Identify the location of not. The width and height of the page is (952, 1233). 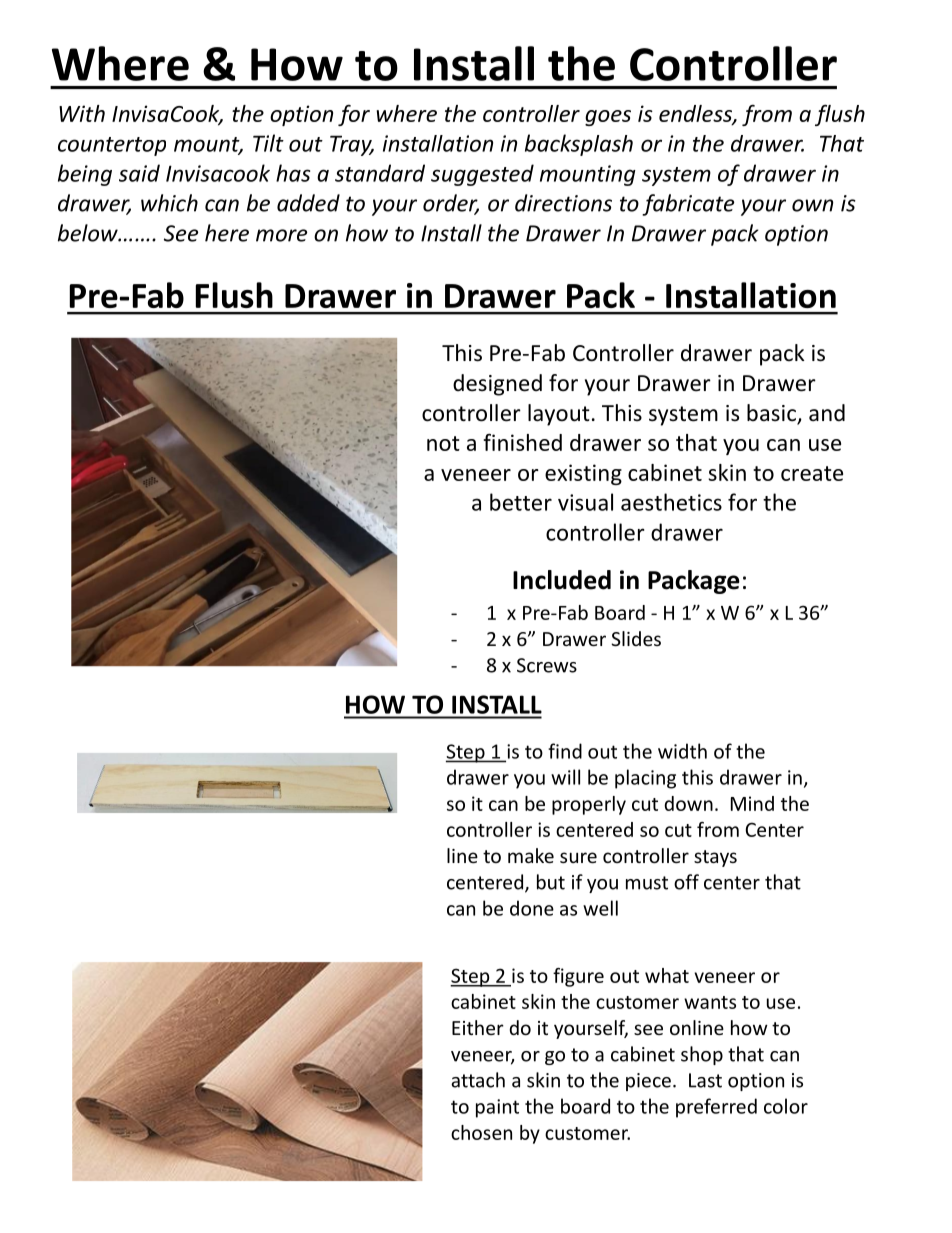
(443, 443).
